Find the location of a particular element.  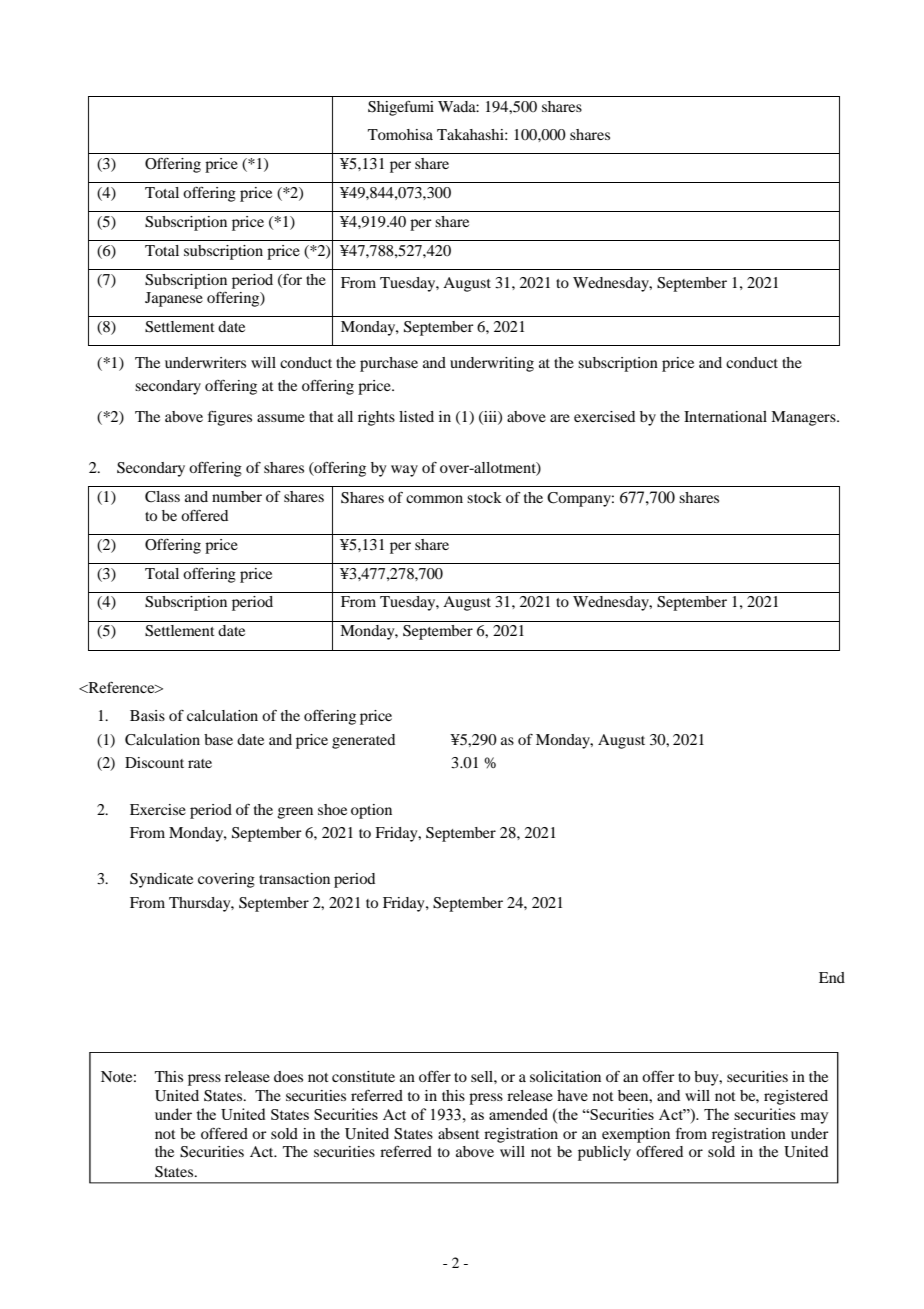

number is located at coordinates (237, 496).
